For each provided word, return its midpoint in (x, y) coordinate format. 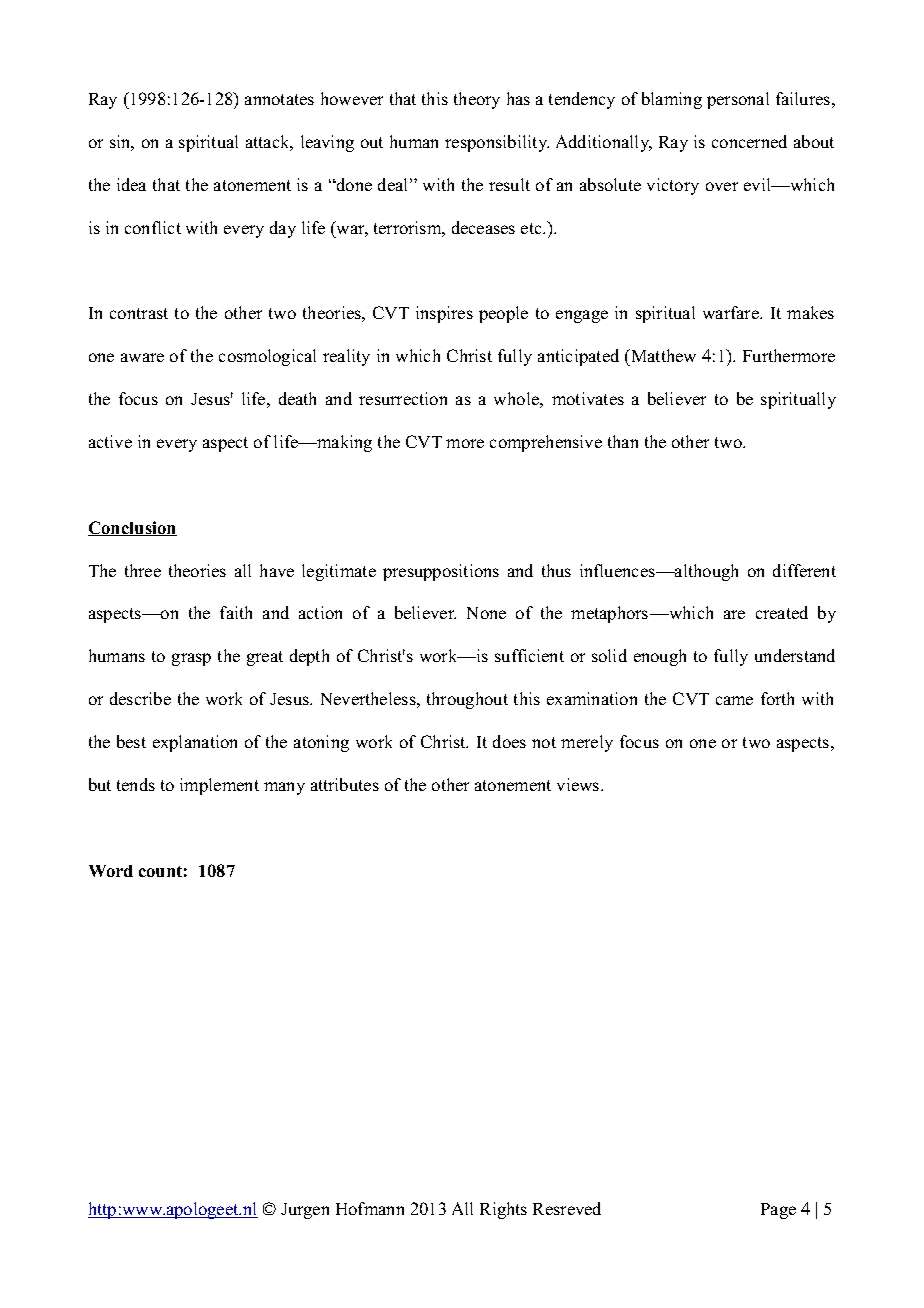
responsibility (497, 143)
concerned (749, 141)
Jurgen (305, 1211)
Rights (503, 1210)
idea (131, 184)
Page (778, 1211)
